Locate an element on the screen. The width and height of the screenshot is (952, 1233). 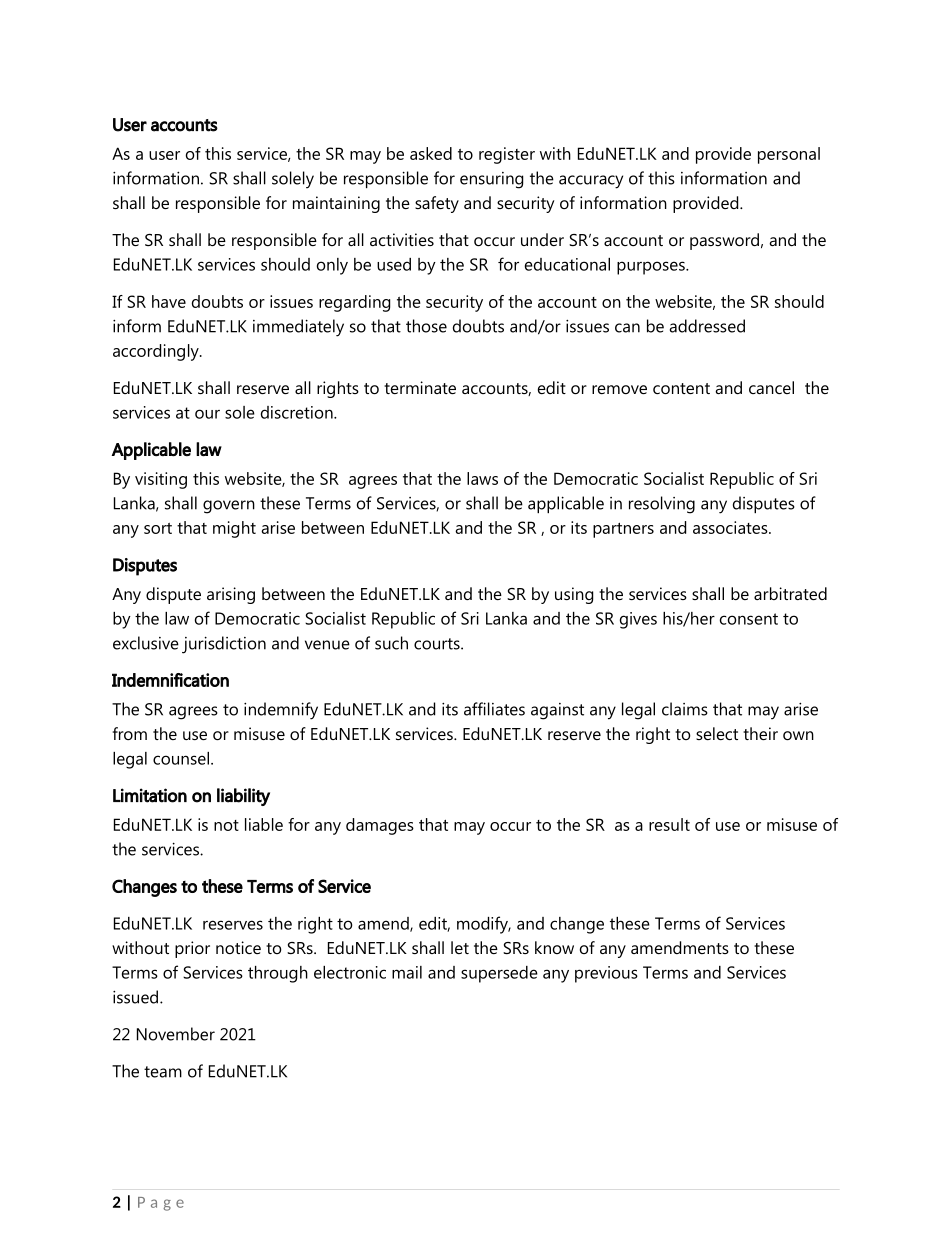
maintaining is located at coordinates (336, 204).
